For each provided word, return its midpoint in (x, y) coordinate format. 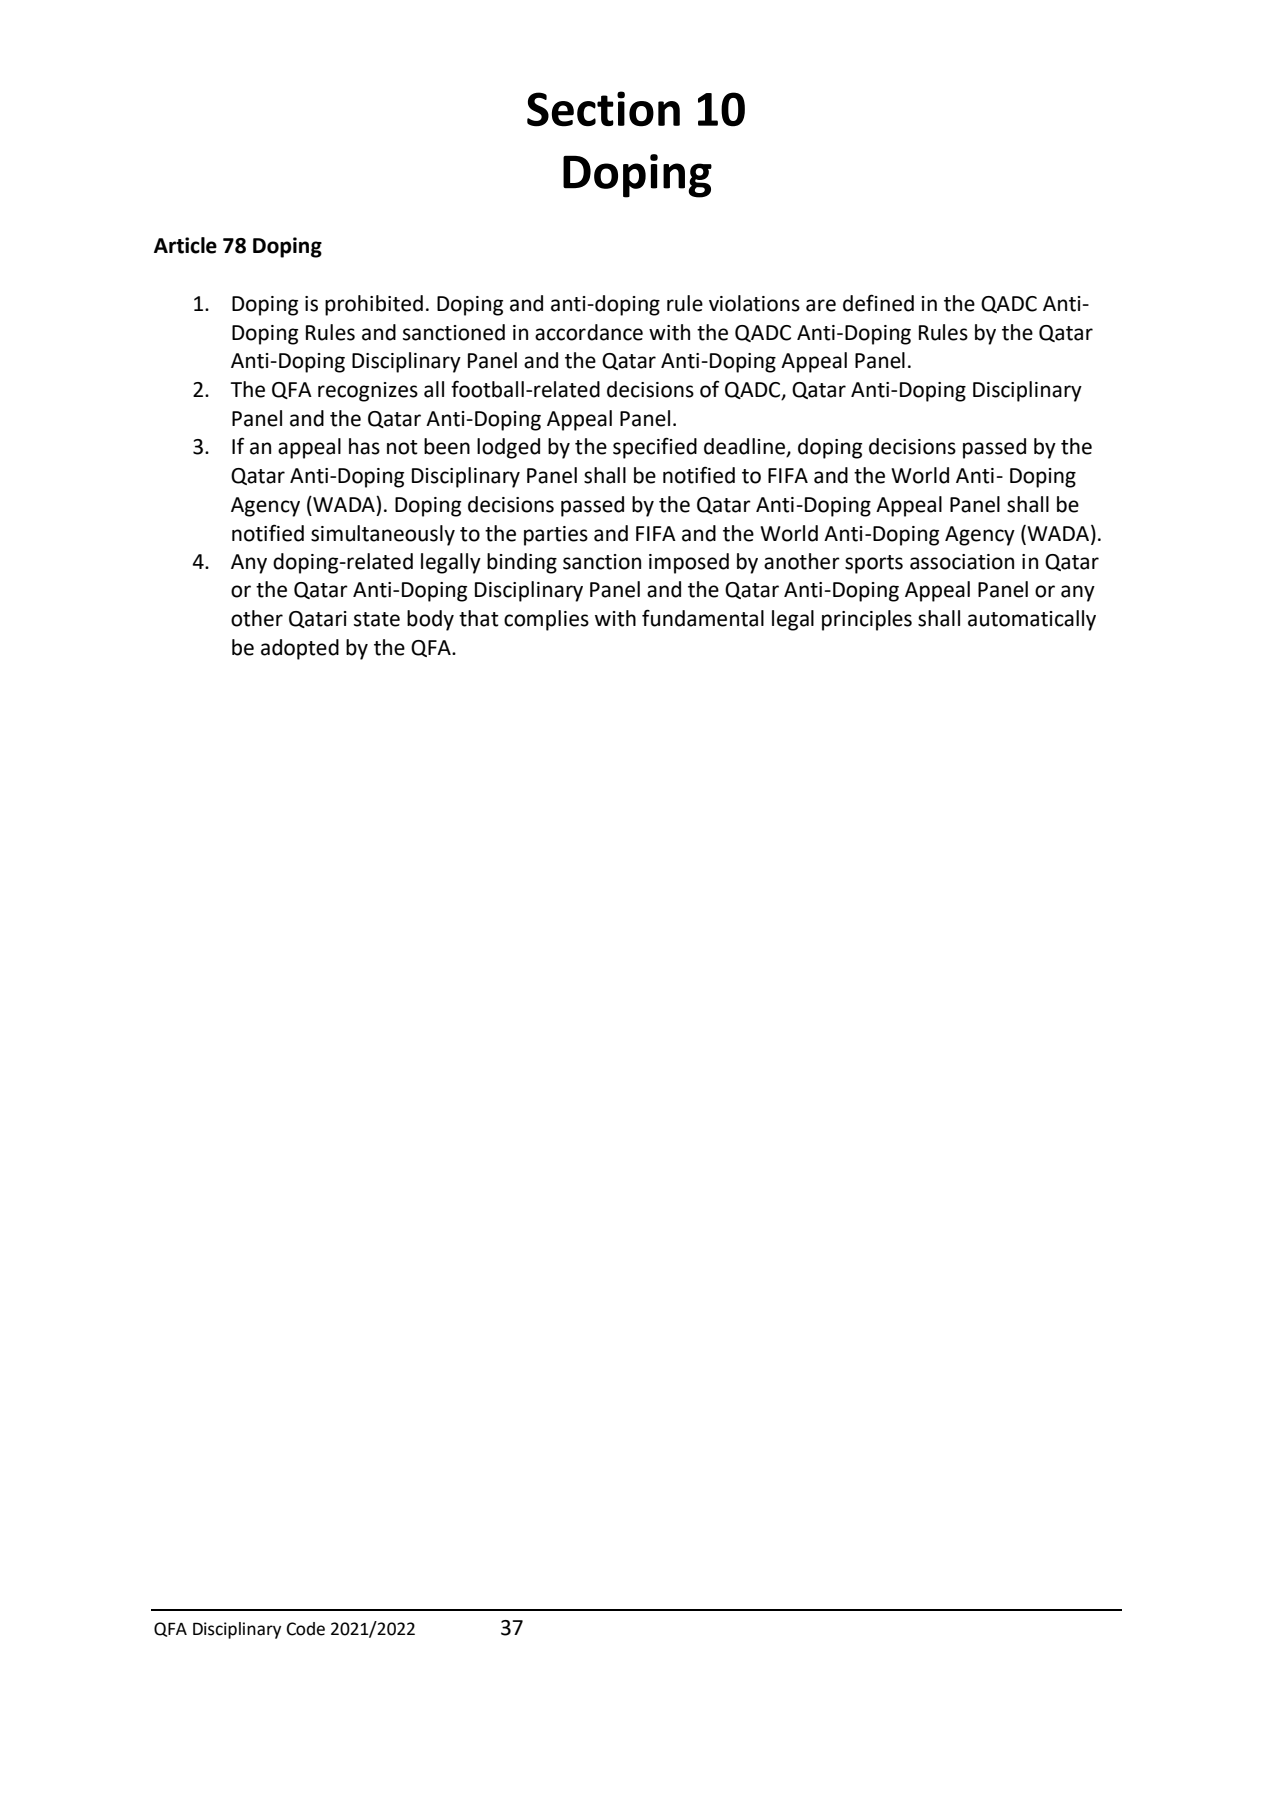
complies (546, 620)
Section (603, 109)
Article (185, 245)
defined (878, 303)
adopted (300, 649)
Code (306, 1629)
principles (867, 620)
